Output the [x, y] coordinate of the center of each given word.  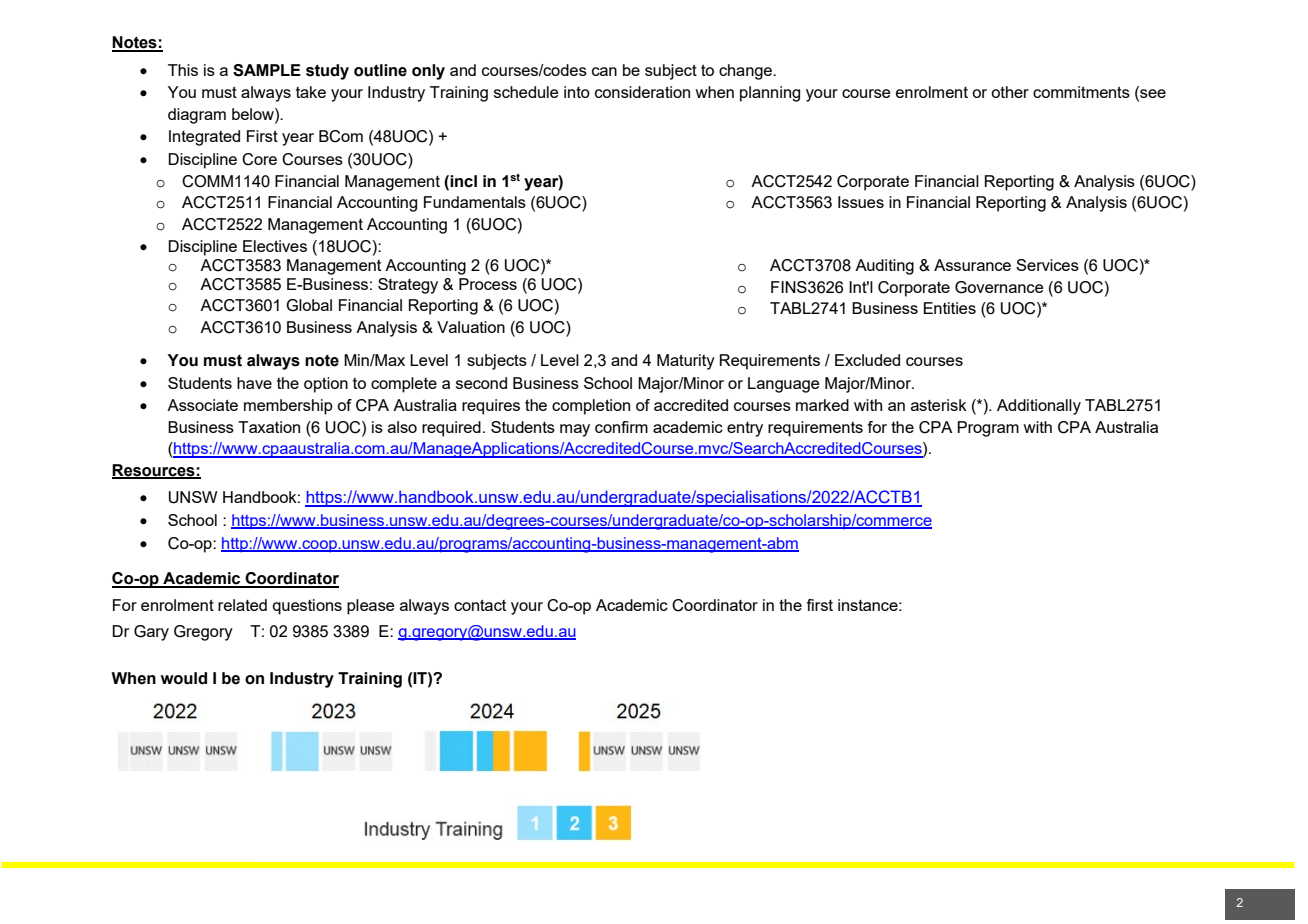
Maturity [686, 362]
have [254, 383]
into [577, 92]
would [184, 678]
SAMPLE [267, 70]
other [1010, 92]
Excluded [867, 360]
